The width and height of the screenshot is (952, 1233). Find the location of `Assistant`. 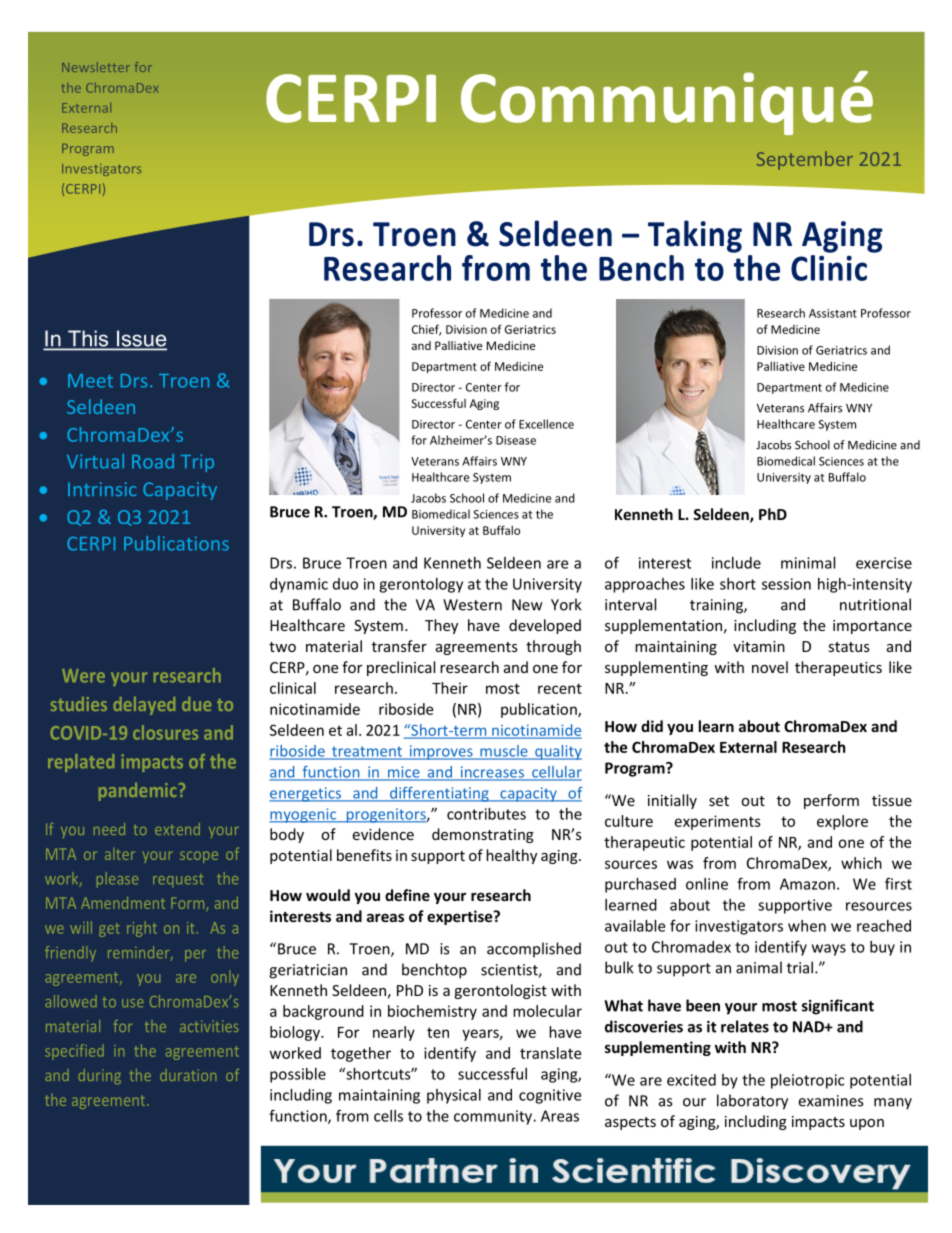

Assistant is located at coordinates (833, 313).
